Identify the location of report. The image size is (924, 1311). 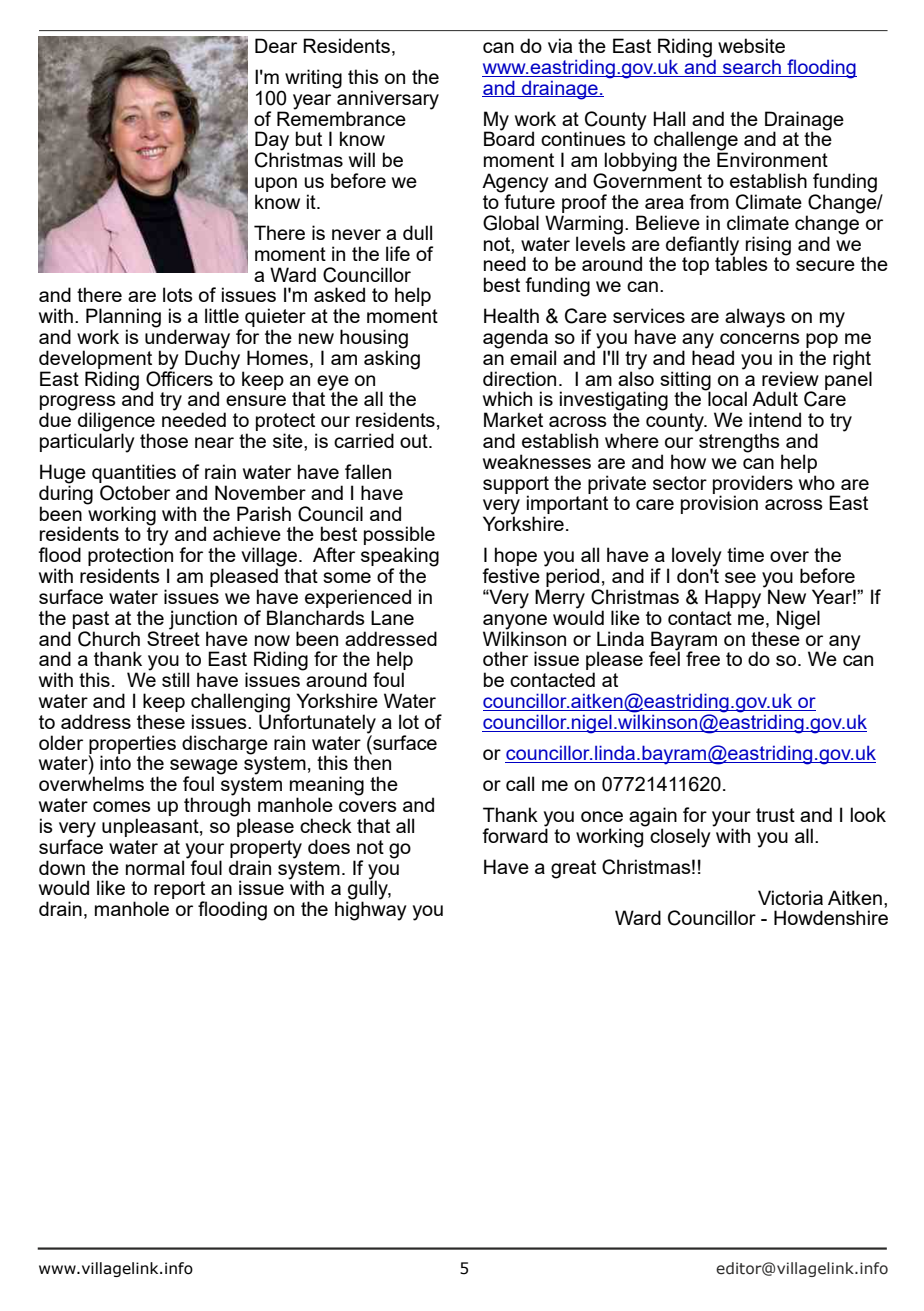
(180, 891).
